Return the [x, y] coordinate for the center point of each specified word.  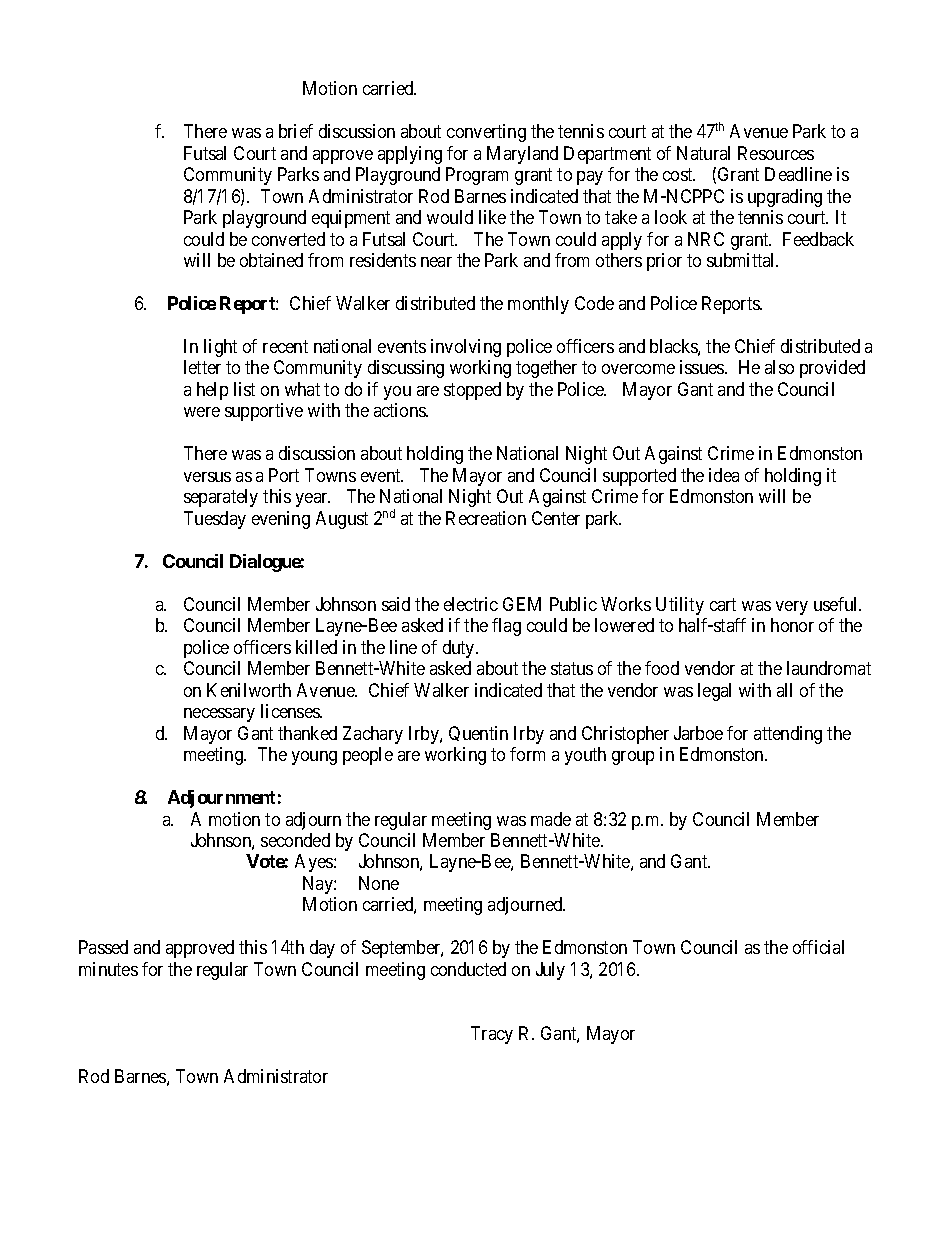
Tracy [492, 1035]
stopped [472, 391]
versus [207, 477]
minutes [108, 969]
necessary [219, 715]
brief [296, 131]
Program [477, 176]
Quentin [478, 733]
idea [724, 475]
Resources [776, 153]
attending [788, 735]
